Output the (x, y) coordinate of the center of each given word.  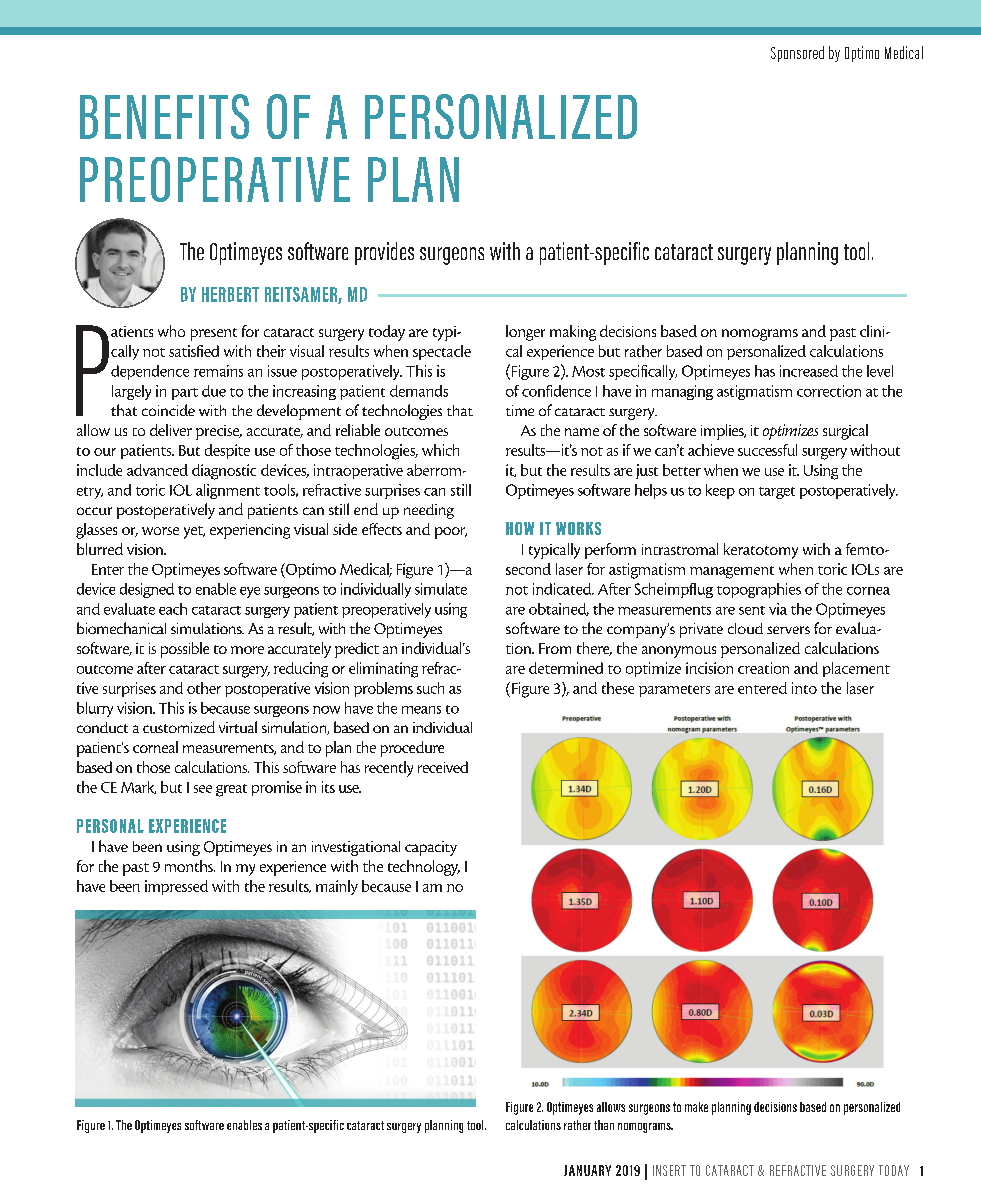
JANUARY (587, 1170)
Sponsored (797, 54)
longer (525, 333)
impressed (176, 887)
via (778, 609)
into (804, 688)
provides (384, 253)
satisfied (194, 351)
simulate (441, 589)
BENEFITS (164, 116)
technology (424, 868)
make (696, 1107)
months (190, 866)
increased (809, 371)
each (173, 609)
